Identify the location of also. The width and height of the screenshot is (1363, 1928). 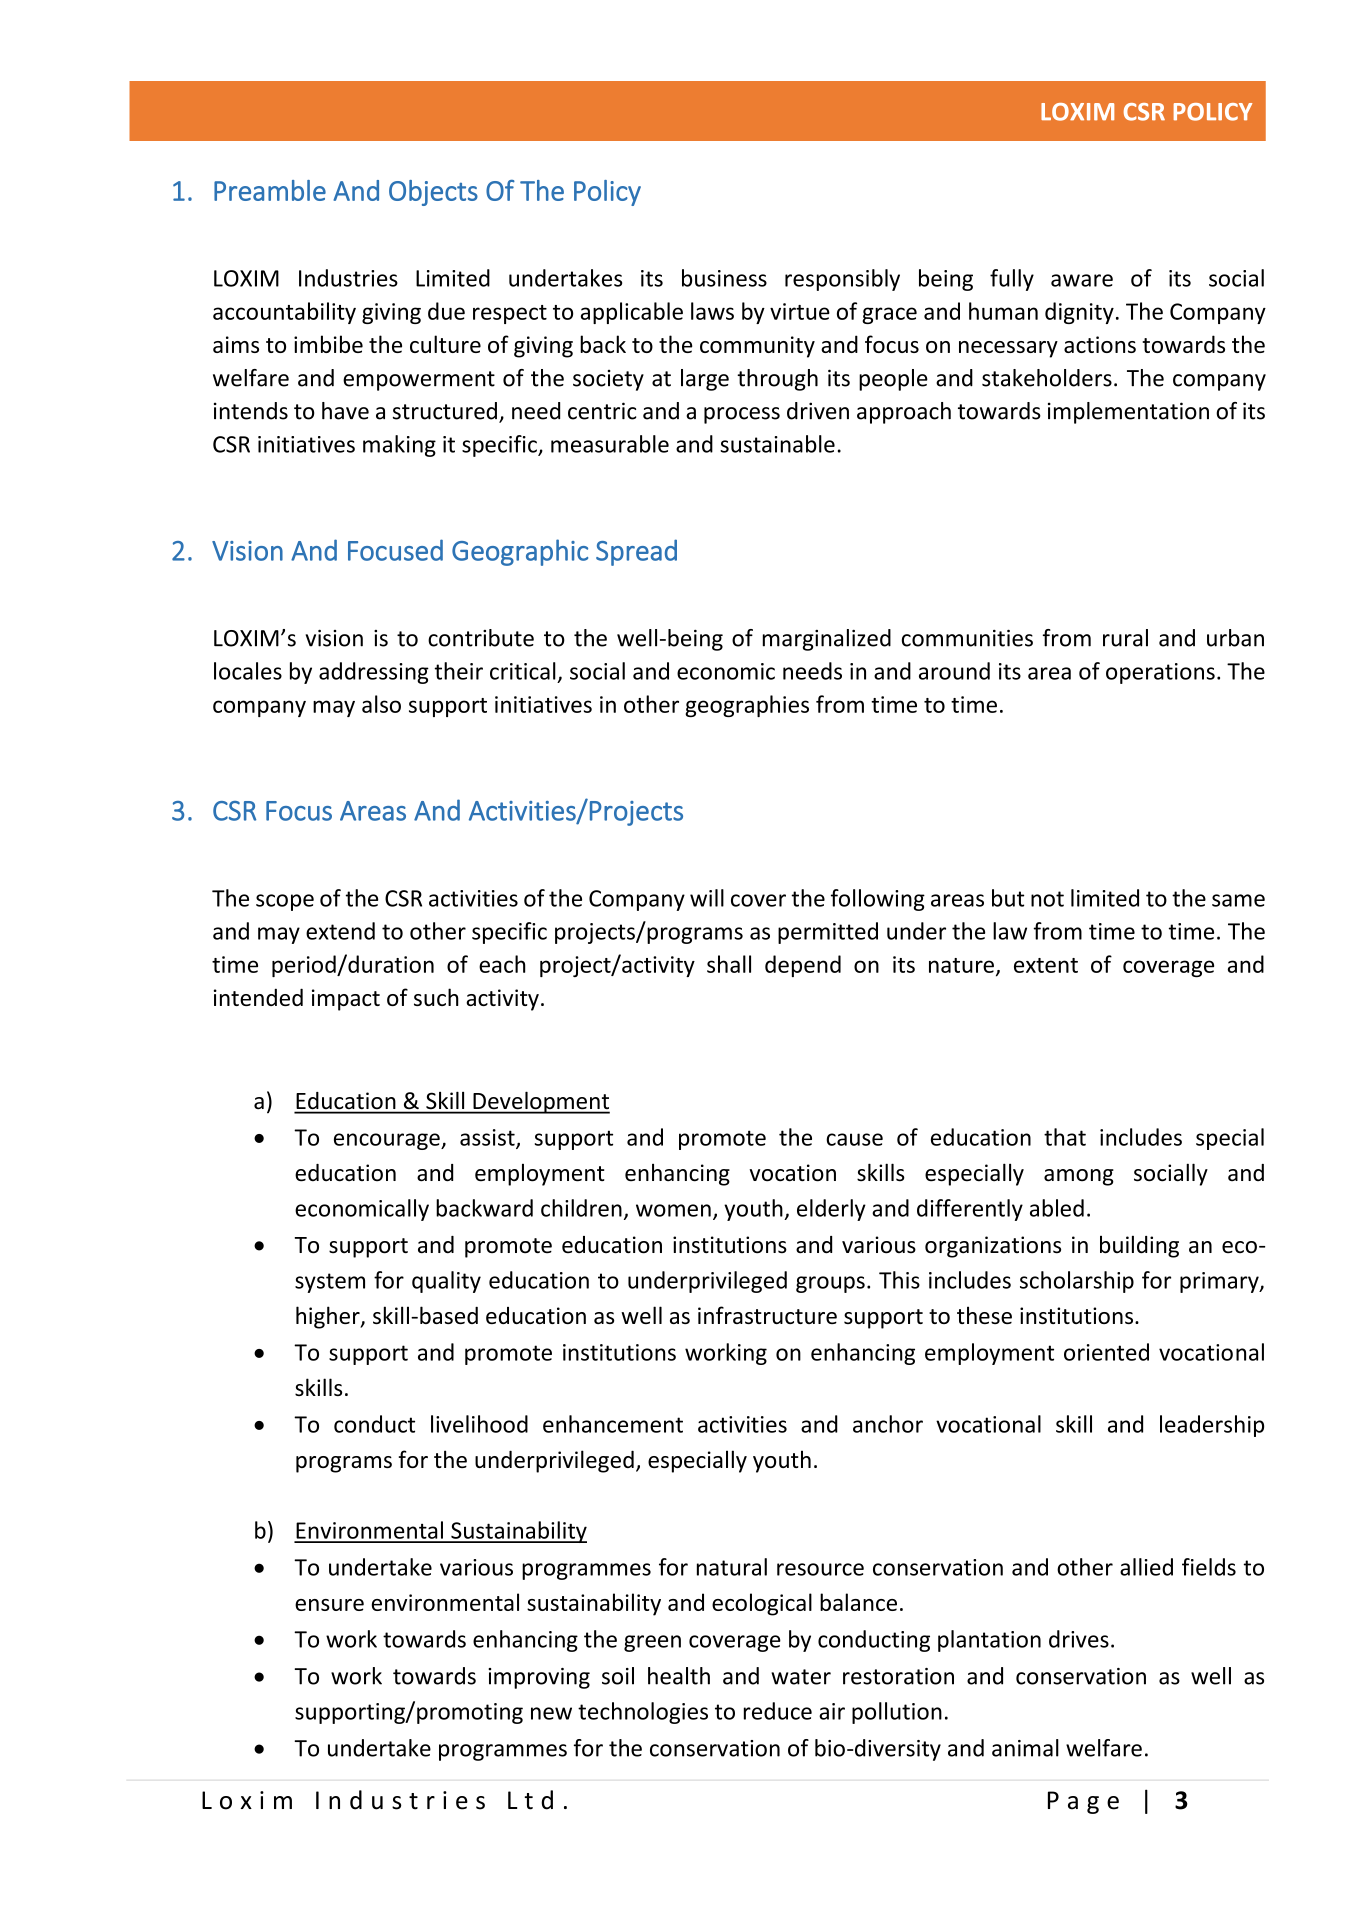
(381, 704).
